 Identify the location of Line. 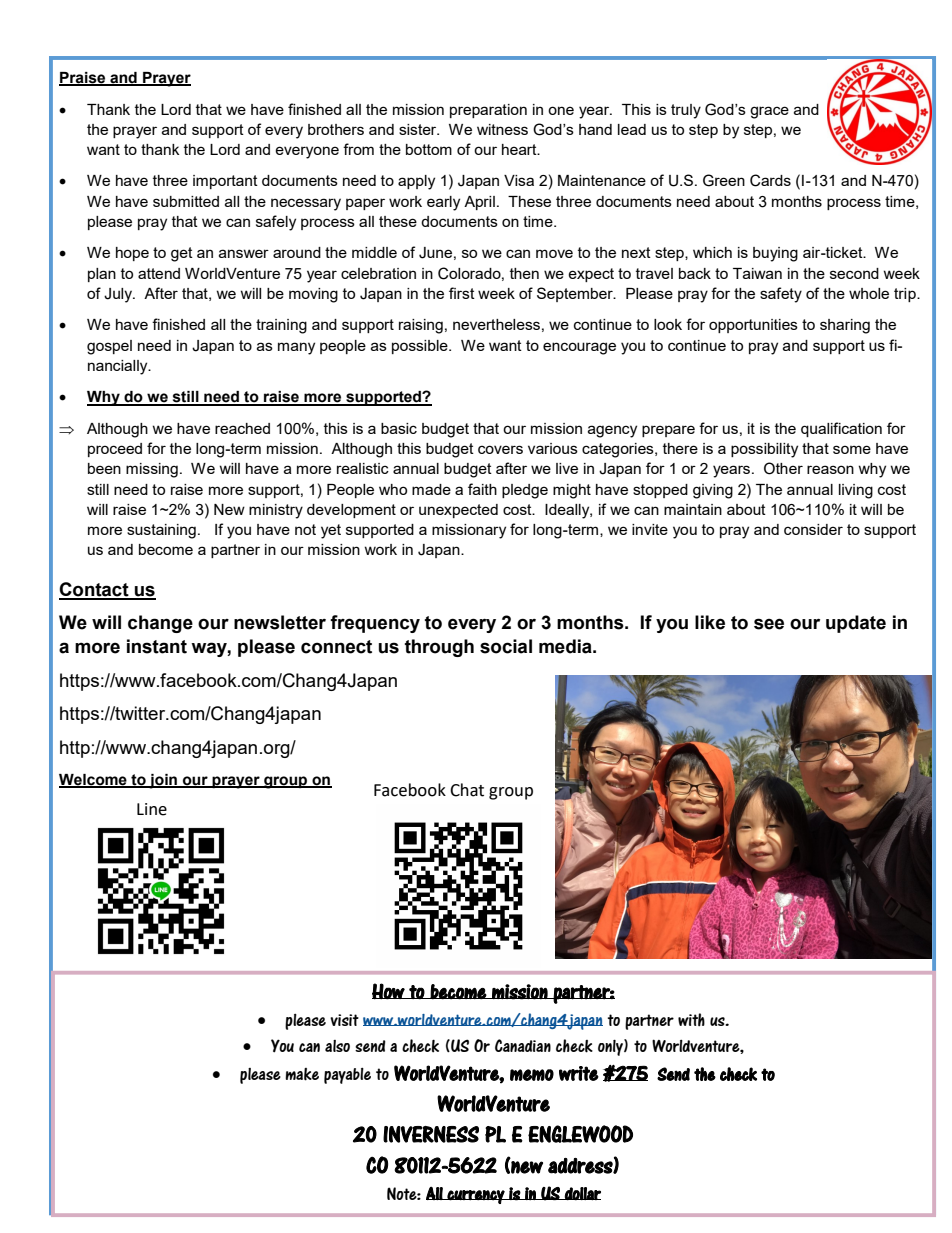
(152, 809).
